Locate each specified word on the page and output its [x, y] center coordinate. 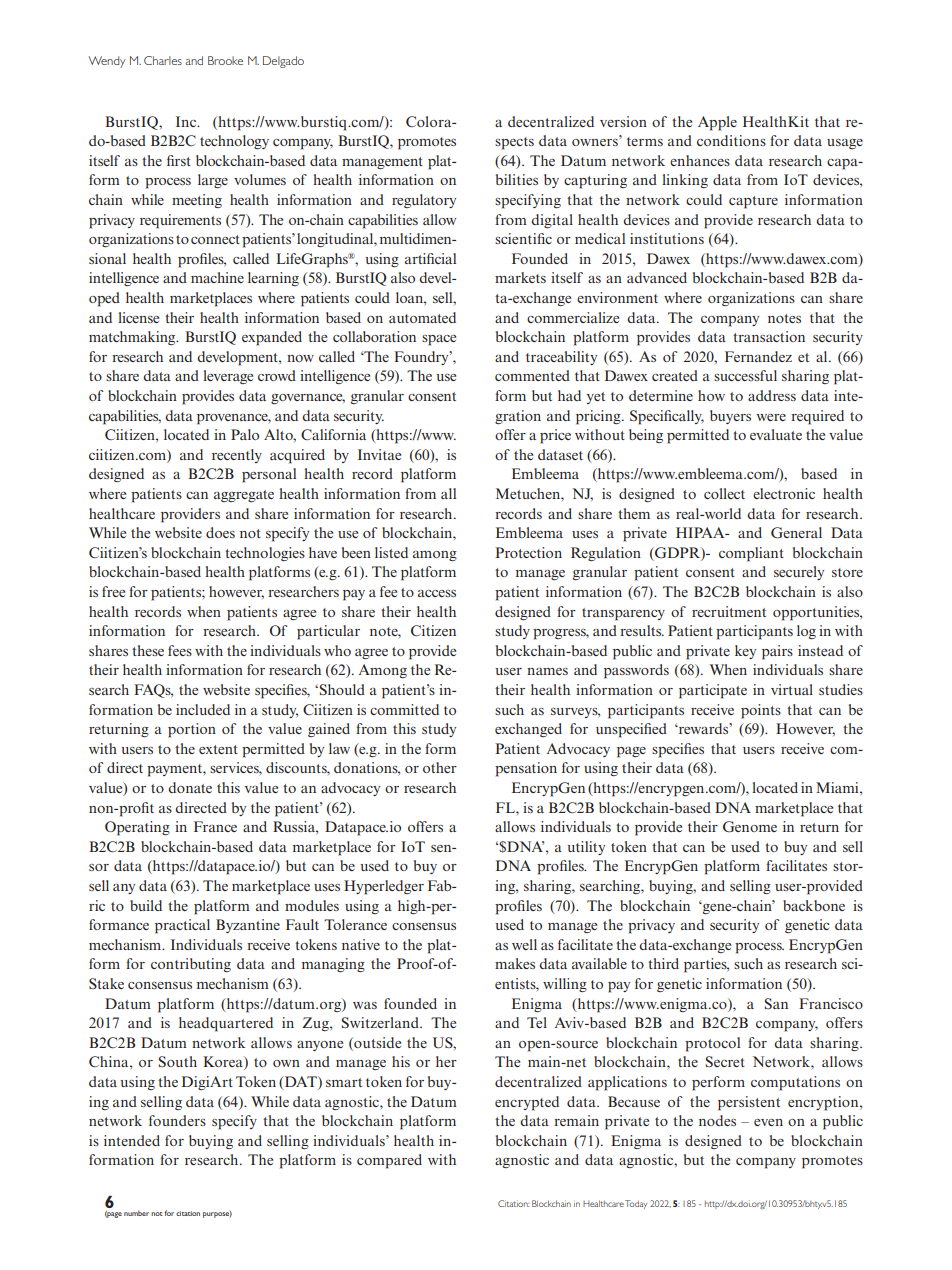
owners [596, 142]
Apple [717, 123]
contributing [191, 965]
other [440, 767]
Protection [528, 552]
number [136, 1213]
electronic [784, 493]
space [439, 340]
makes [515, 963]
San [776, 1003]
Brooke [225, 60]
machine [217, 277]
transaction [769, 336]
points [761, 711]
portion [192, 730]
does [220, 532]
